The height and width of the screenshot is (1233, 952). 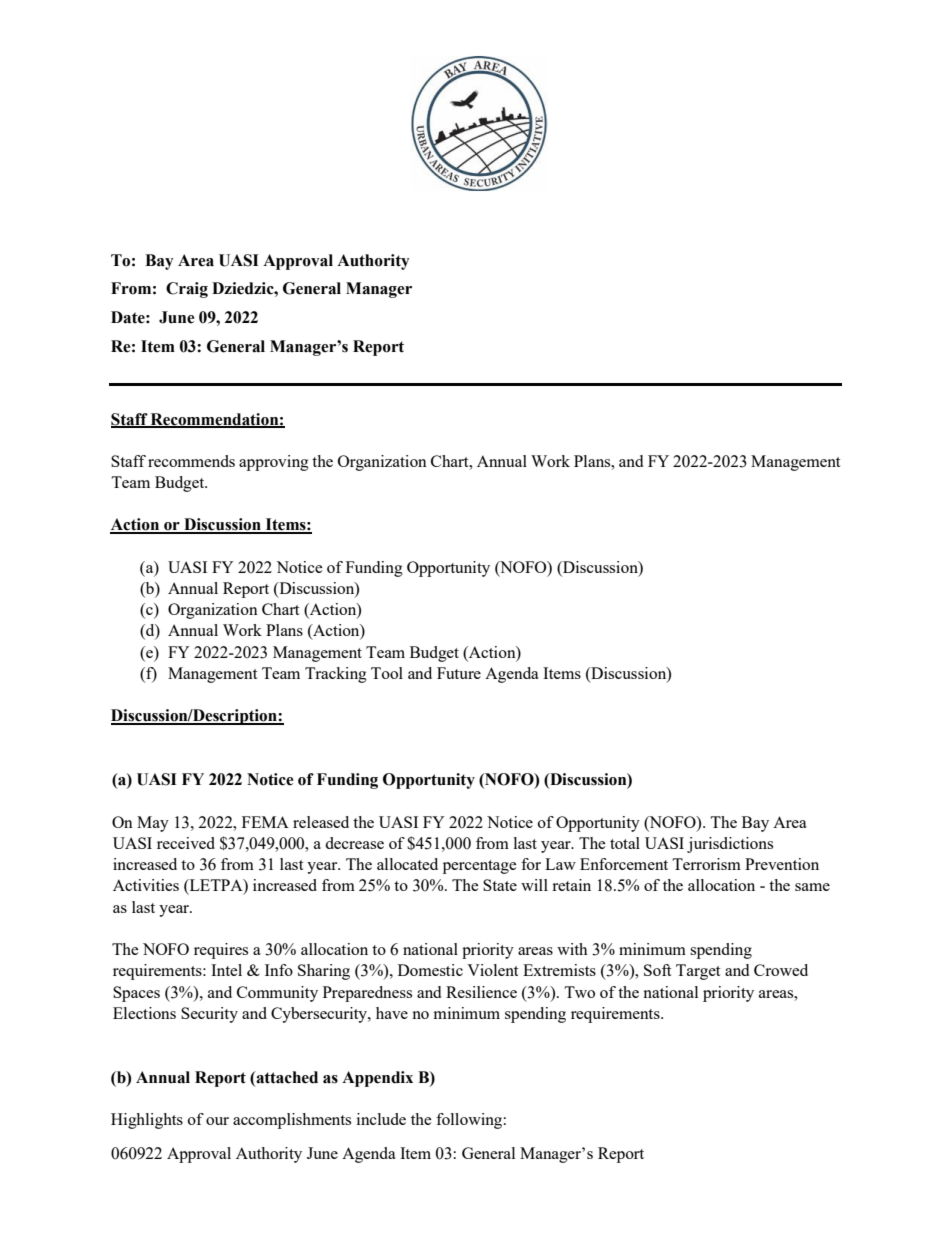 I want to click on Target, so click(x=698, y=972).
